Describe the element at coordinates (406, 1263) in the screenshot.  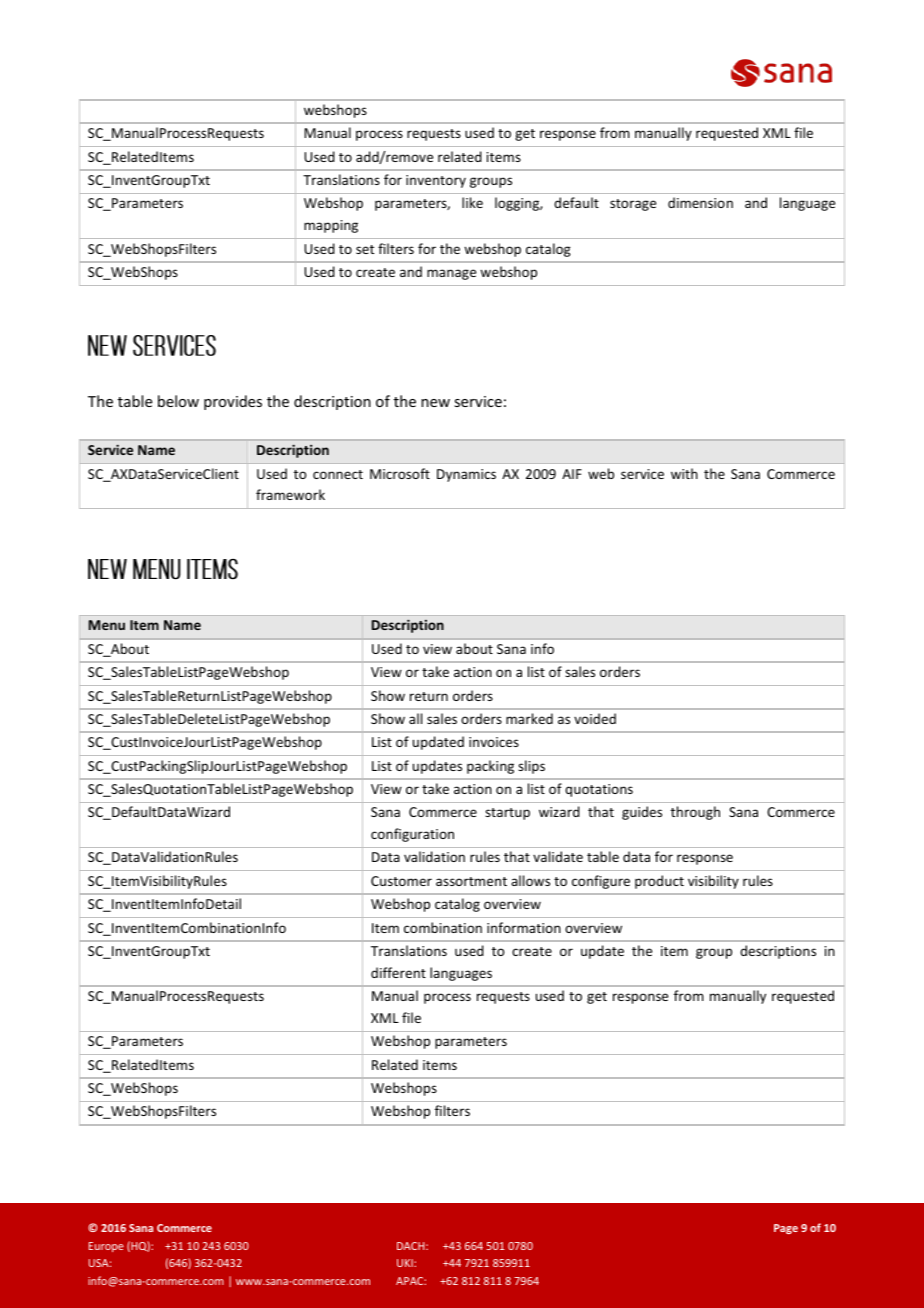
I see `UKI` at that location.
